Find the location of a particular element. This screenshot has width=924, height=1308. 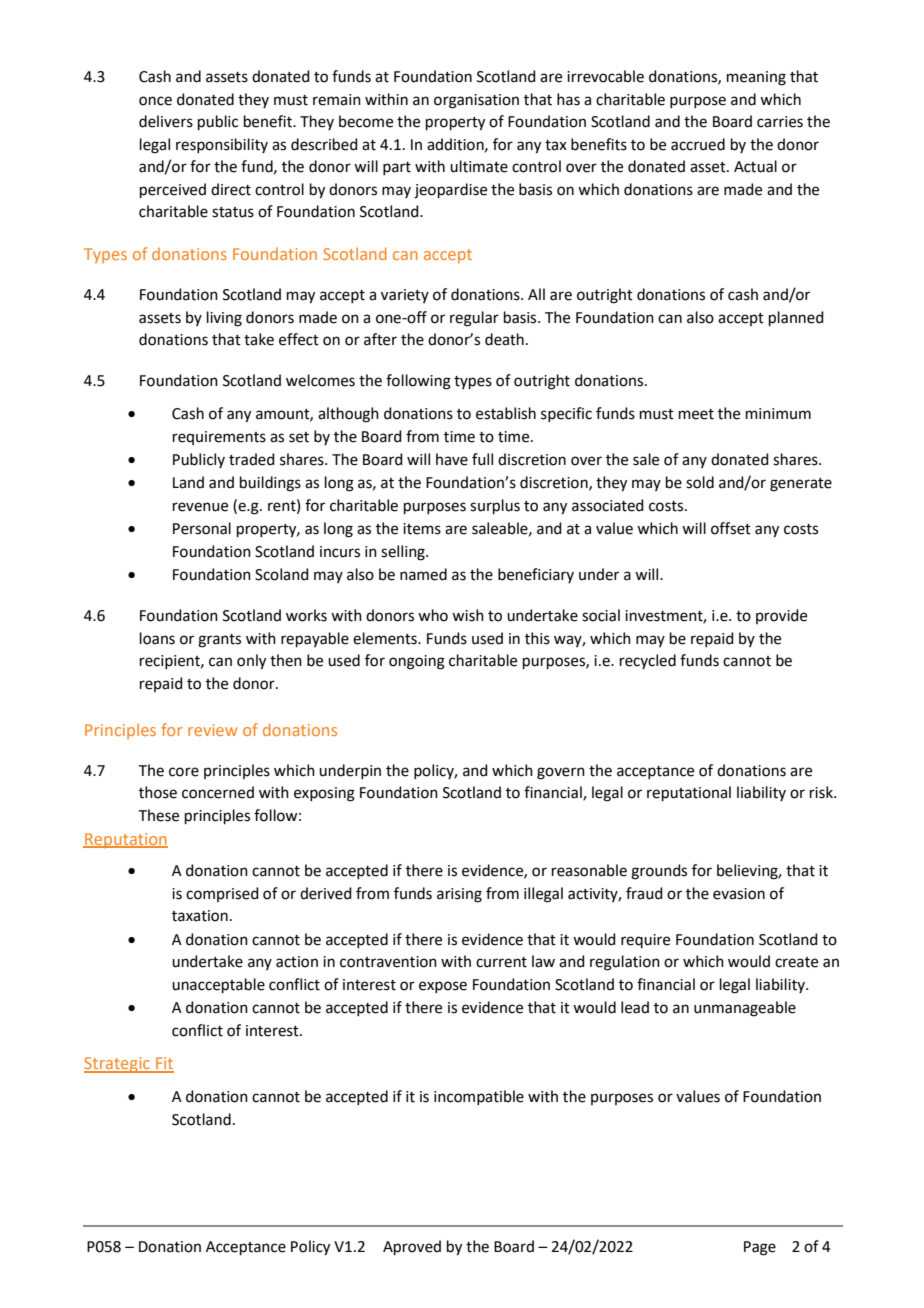

Strategic is located at coordinates (118, 1065).
